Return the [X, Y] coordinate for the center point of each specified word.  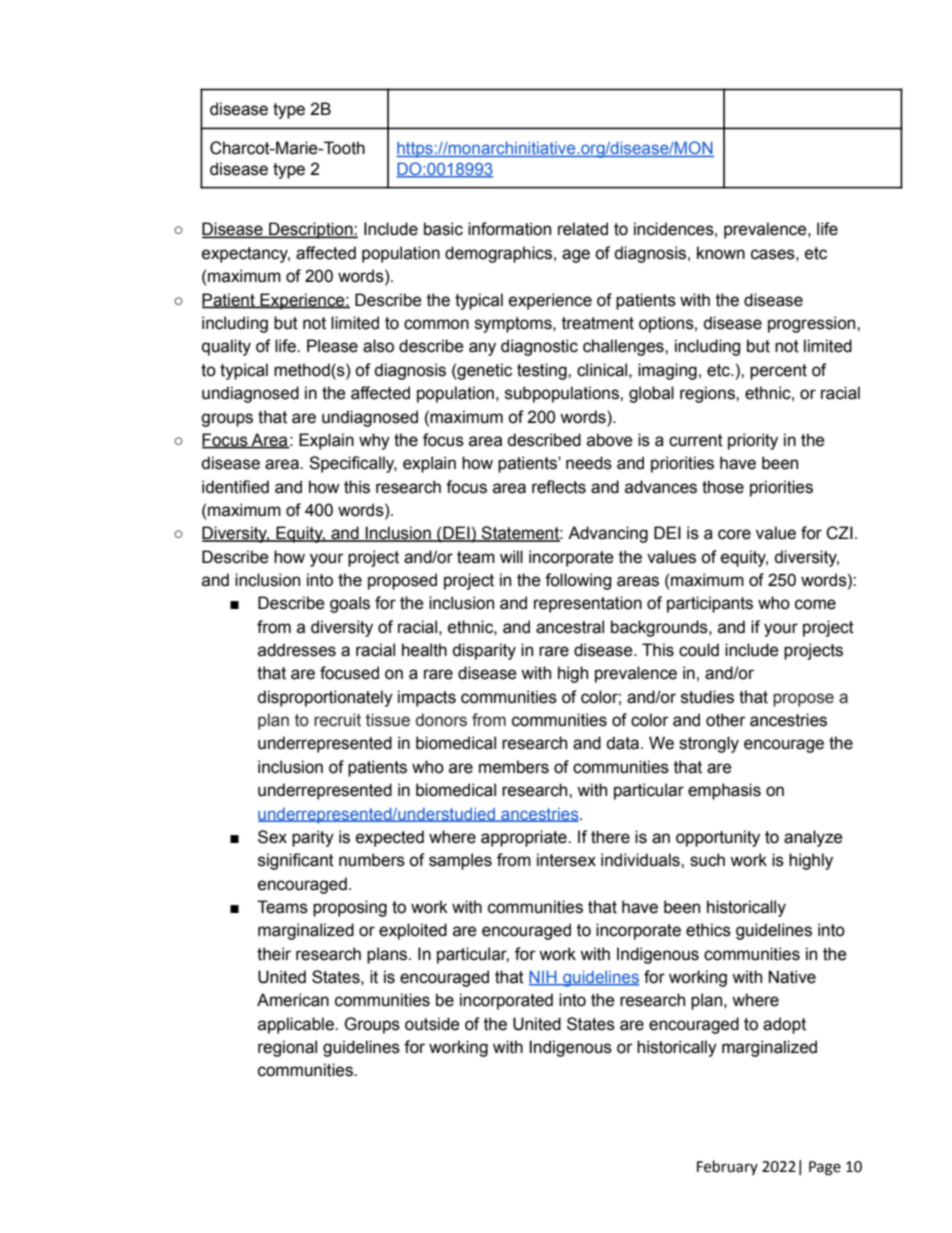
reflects [559, 487]
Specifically [353, 464]
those [723, 487]
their [274, 954]
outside [432, 1024]
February [727, 1167]
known [721, 253]
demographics [498, 254]
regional [287, 1048]
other [726, 720]
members [514, 767]
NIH [544, 977]
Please [332, 346]
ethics [708, 930]
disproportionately [325, 698]
